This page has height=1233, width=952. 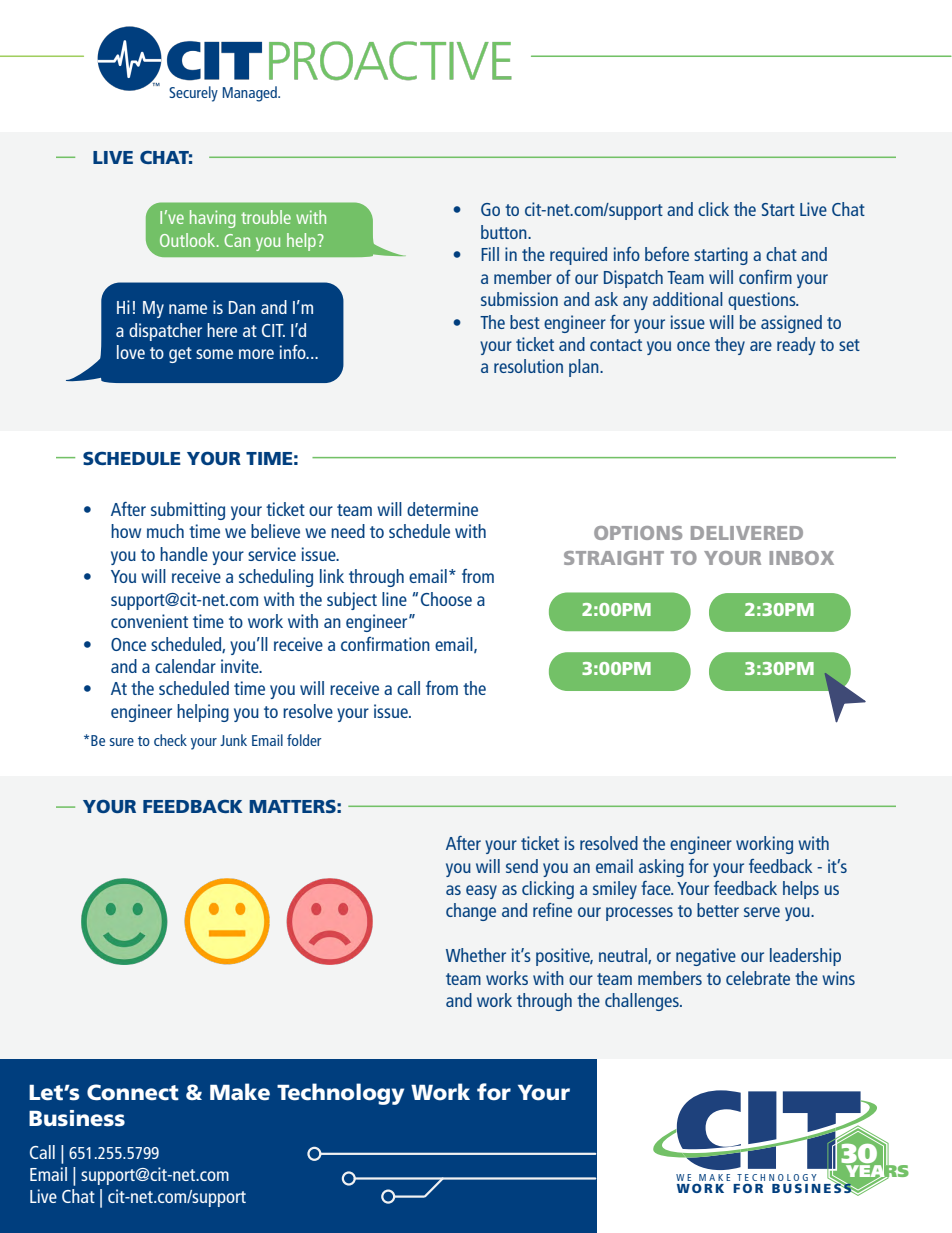 I want to click on before, so click(x=667, y=254).
